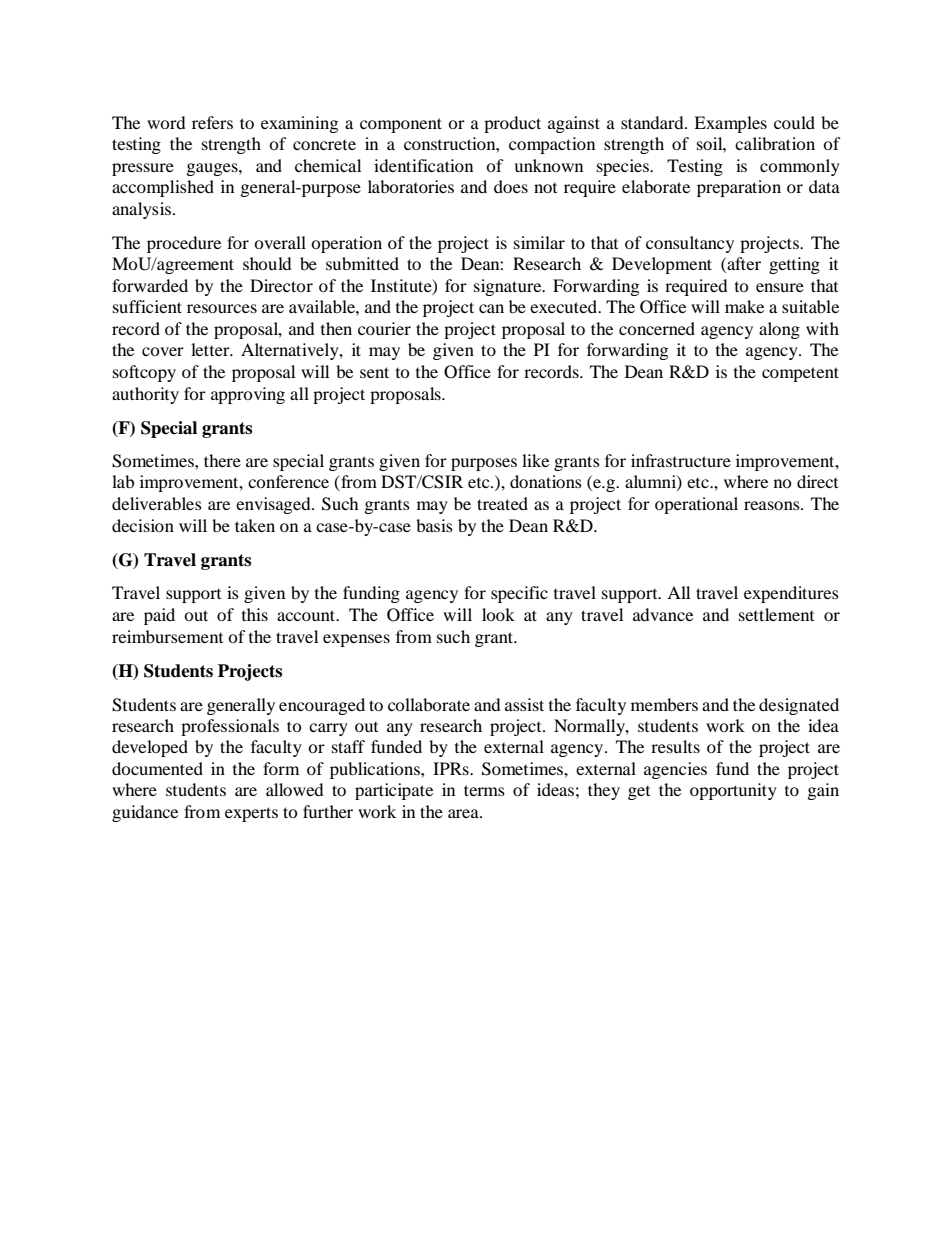 The width and height of the image is (952, 1233). I want to click on refers, so click(212, 122).
